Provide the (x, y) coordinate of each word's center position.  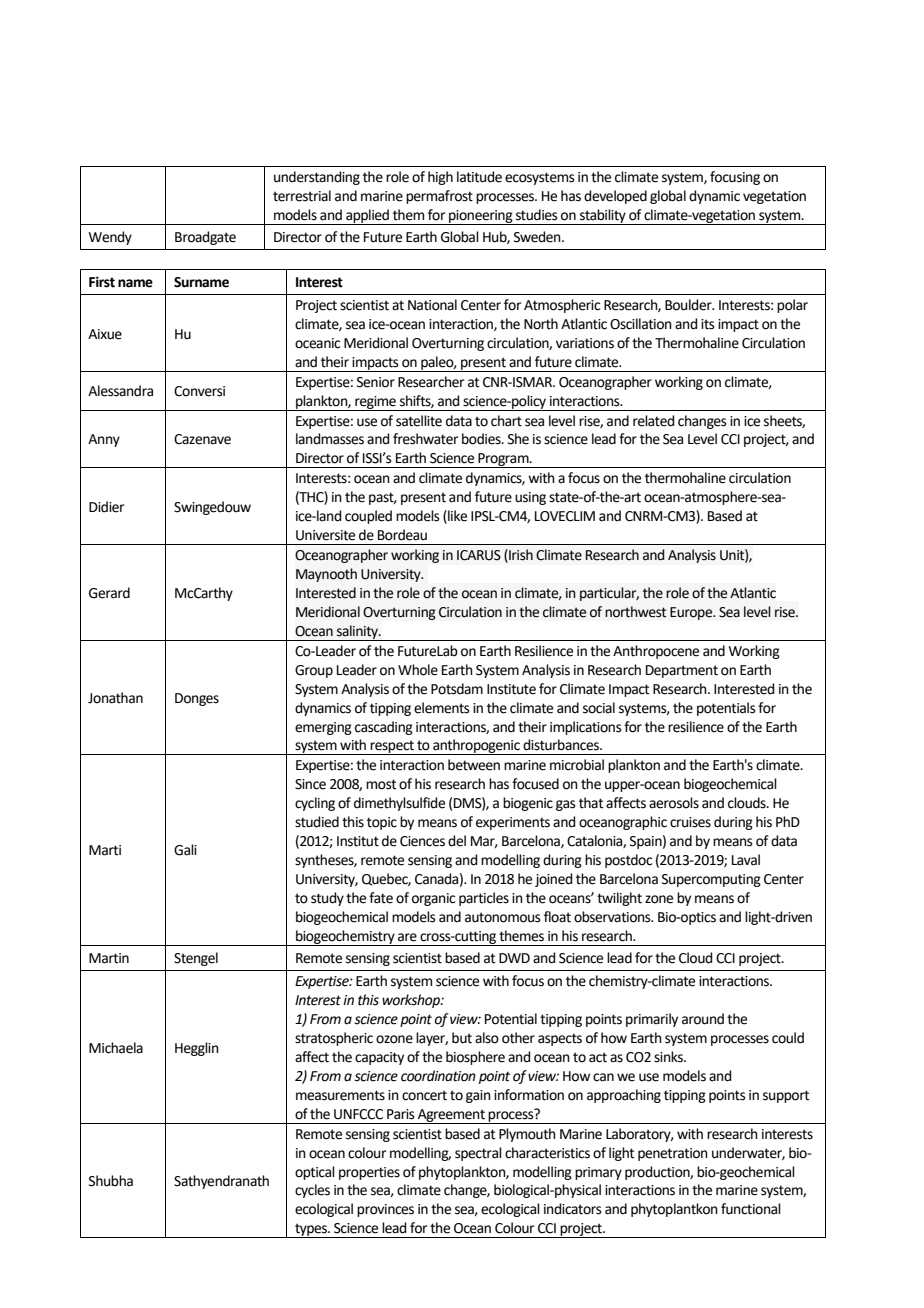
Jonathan (115, 698)
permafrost (439, 197)
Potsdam (457, 689)
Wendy (110, 238)
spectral (478, 1154)
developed (615, 197)
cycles (312, 1191)
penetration (673, 1154)
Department (682, 671)
